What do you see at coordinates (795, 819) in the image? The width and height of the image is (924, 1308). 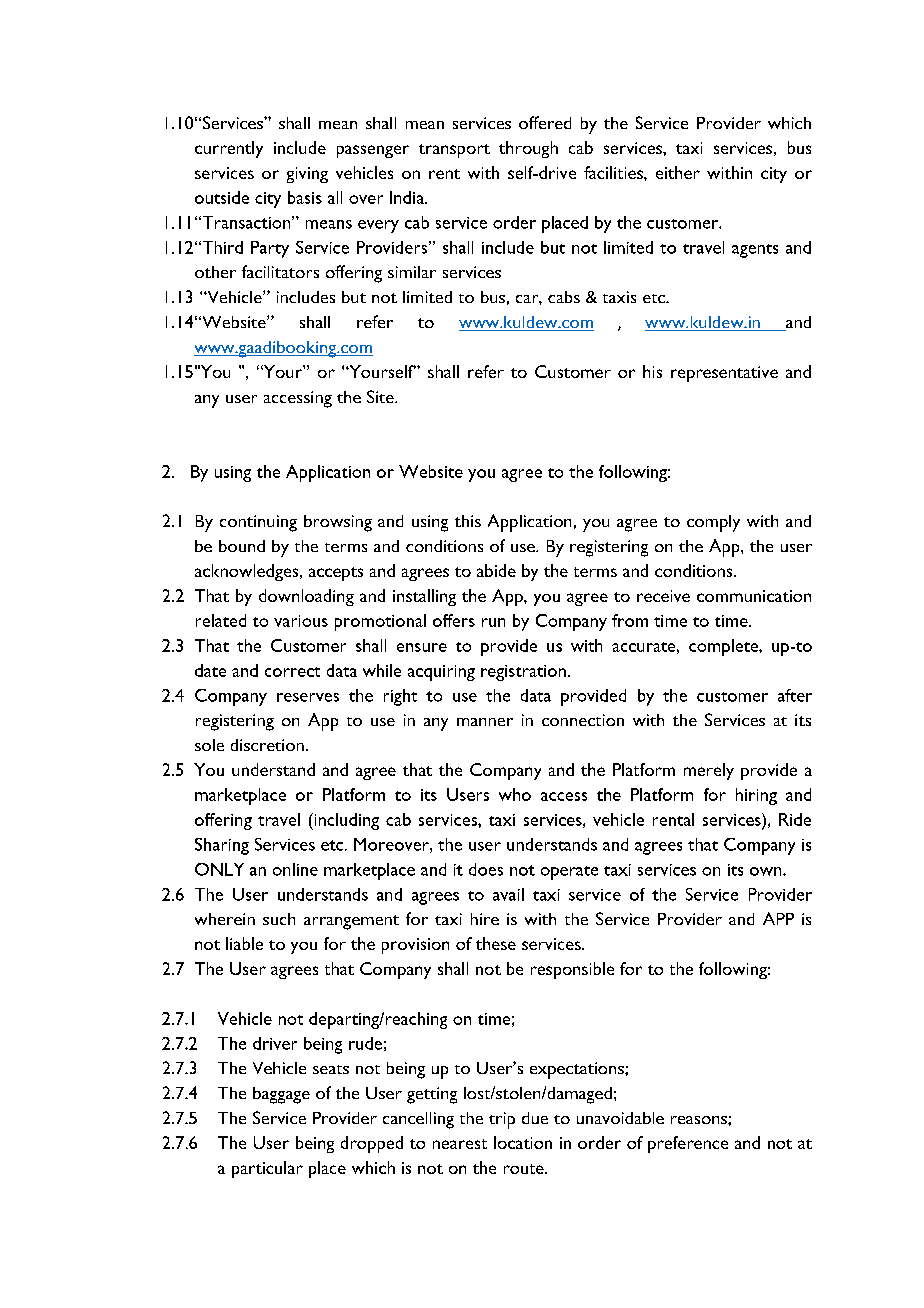 I see `Ride` at bounding box center [795, 819].
